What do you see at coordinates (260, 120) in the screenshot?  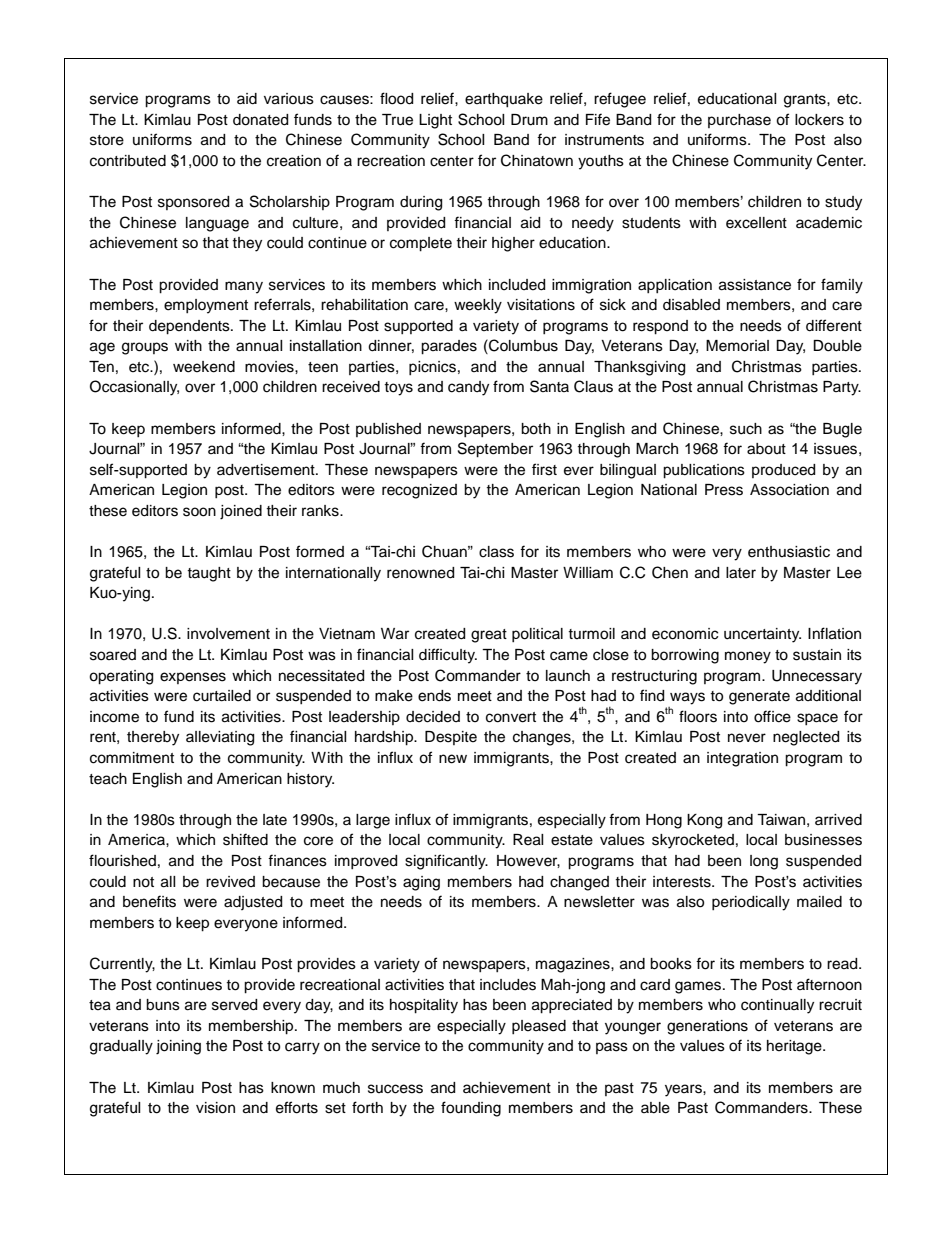 I see `donated` at bounding box center [260, 120].
